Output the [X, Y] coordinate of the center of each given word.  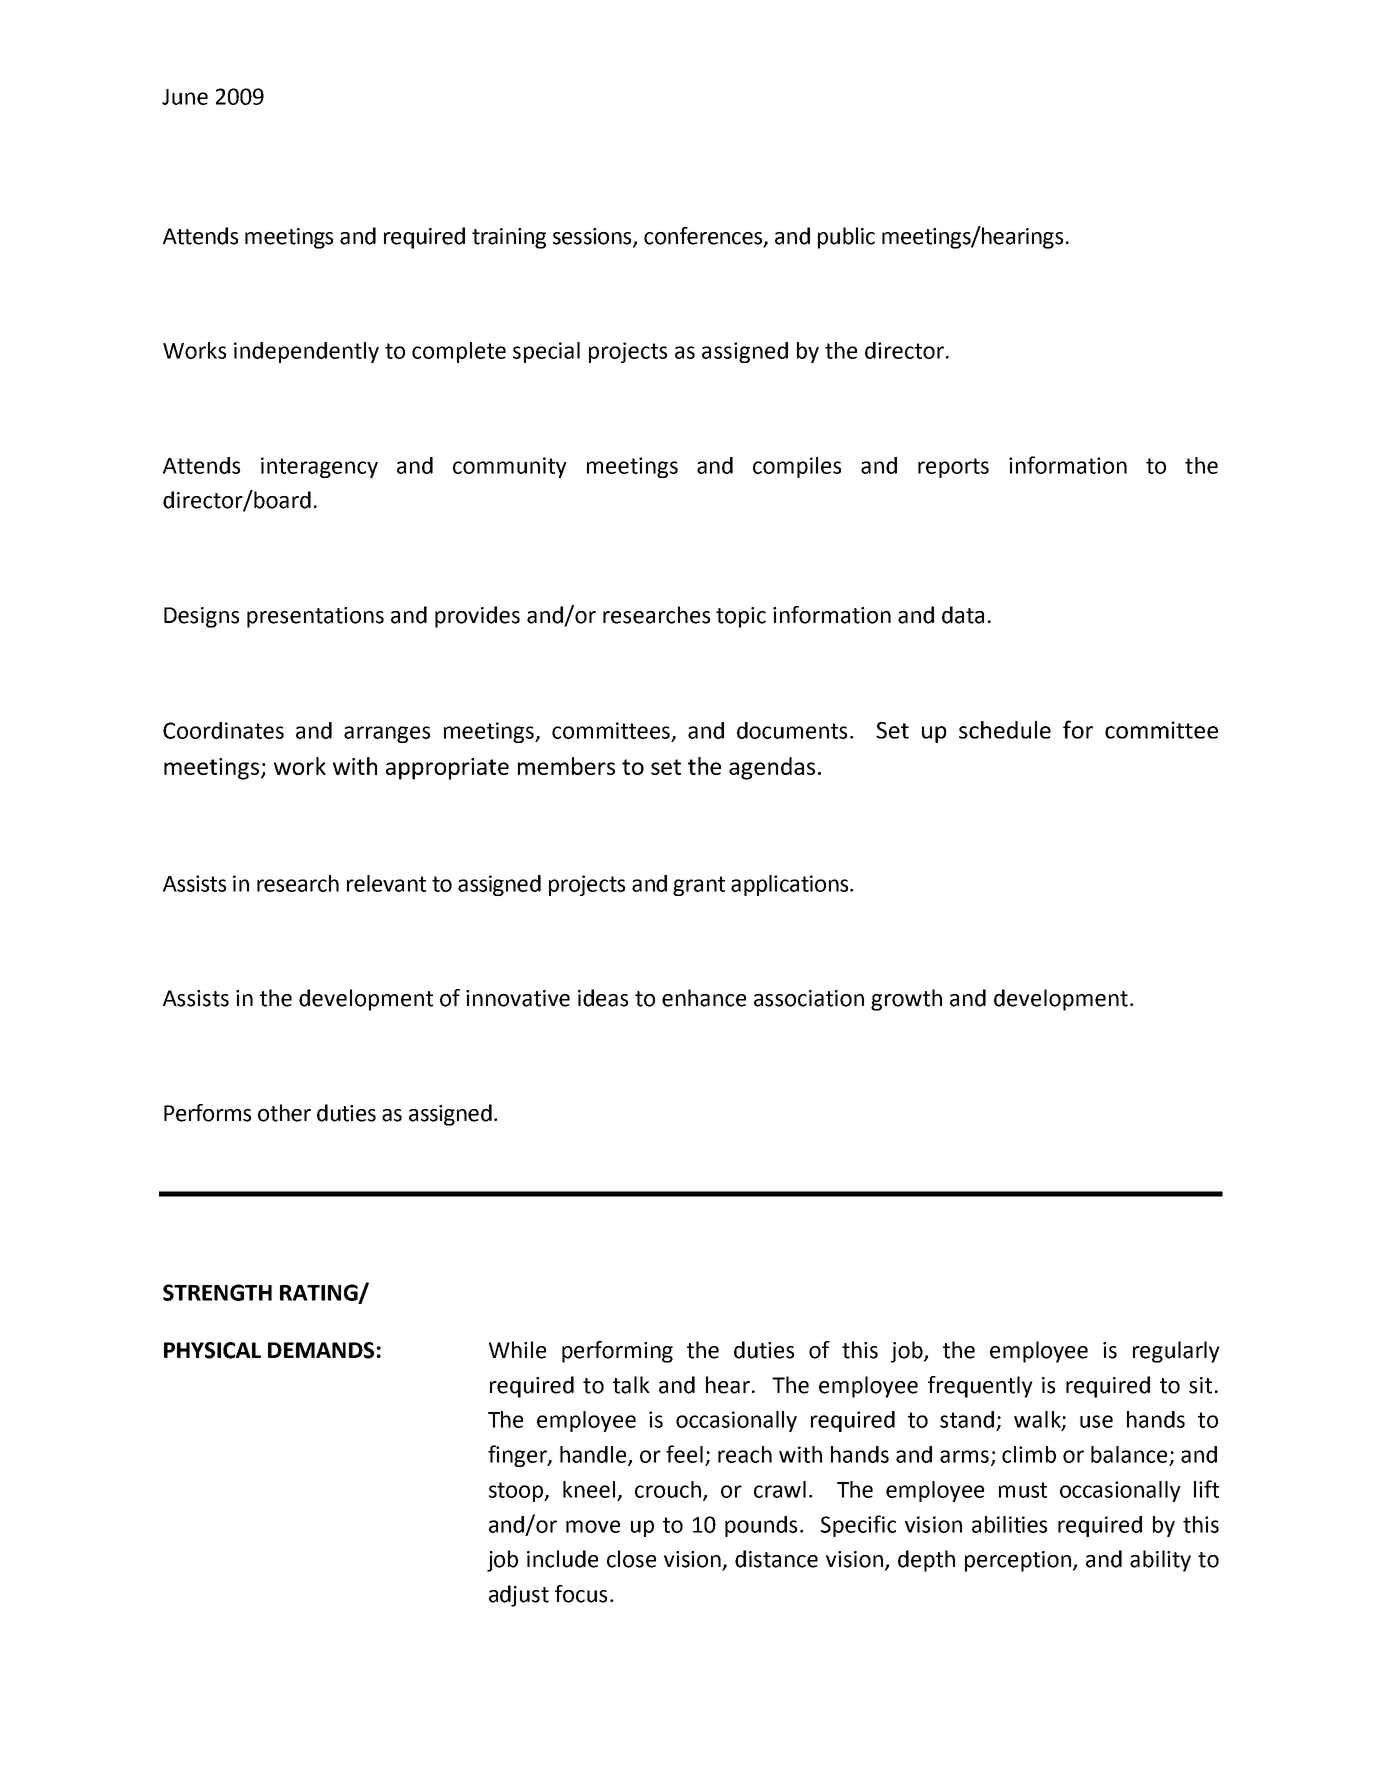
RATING [320, 1293]
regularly [1176, 1352]
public [846, 238]
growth [906, 1000]
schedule [1005, 730]
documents [792, 730]
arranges [387, 734]
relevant [386, 883]
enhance [704, 998]
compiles [797, 467]
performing [617, 1352]
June [185, 97]
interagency [319, 467]
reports [953, 468]
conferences [704, 236]
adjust [519, 1596]
